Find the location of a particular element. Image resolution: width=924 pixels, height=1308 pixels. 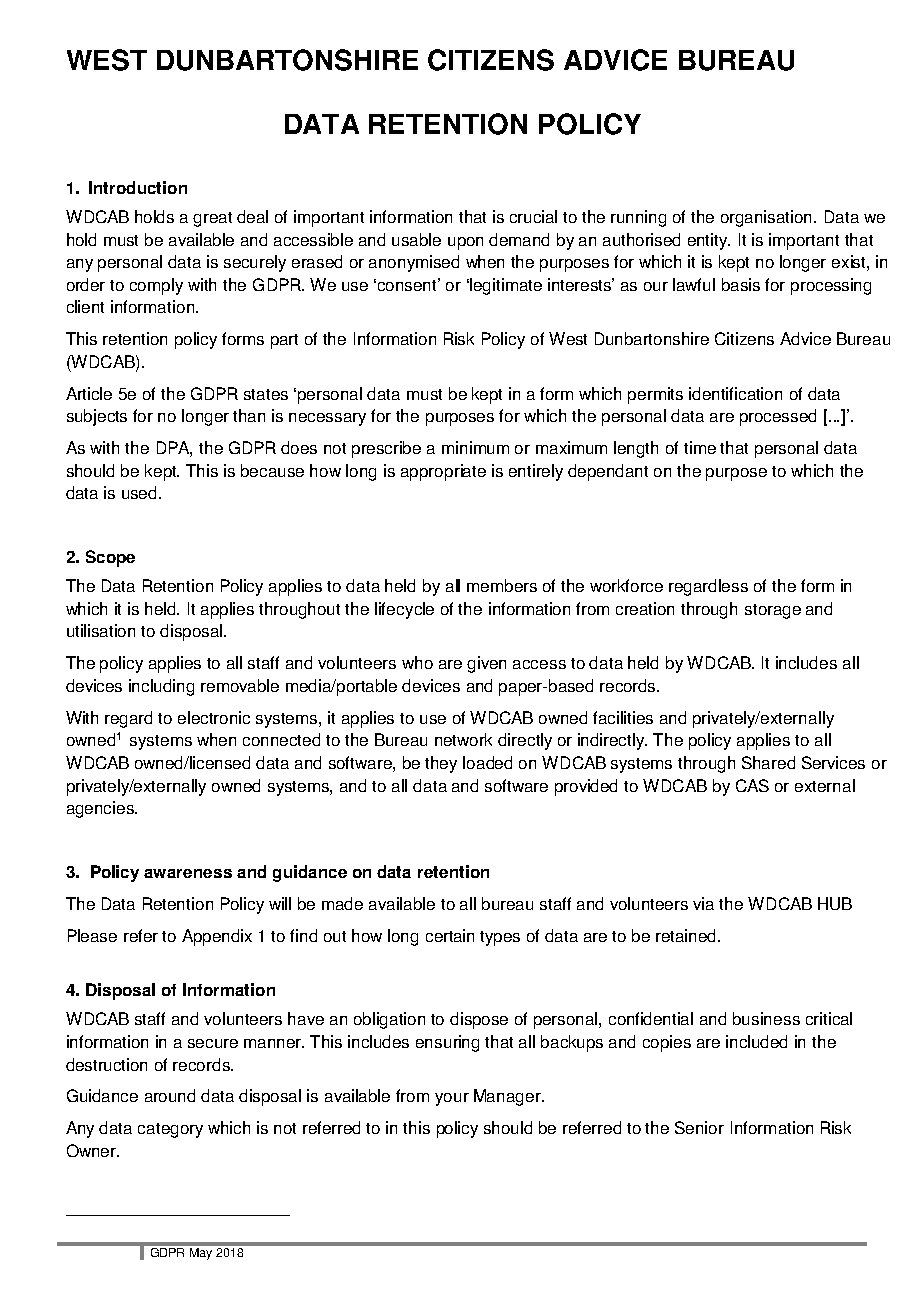

category is located at coordinates (170, 1130).
